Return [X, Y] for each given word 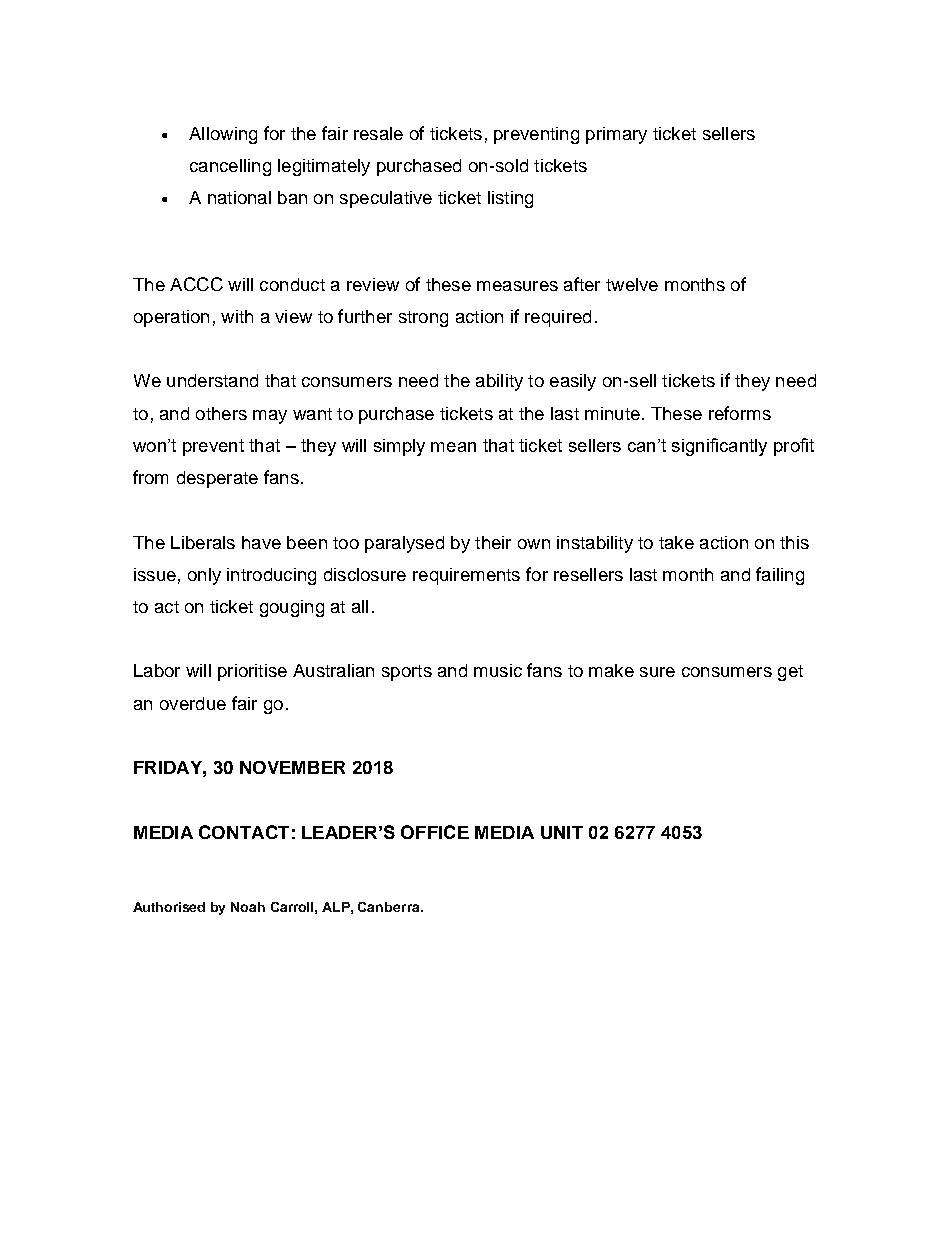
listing [510, 199]
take [676, 542]
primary [616, 135]
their [493, 542]
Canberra [390, 907]
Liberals [203, 542]
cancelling [230, 167]
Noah [248, 907]
